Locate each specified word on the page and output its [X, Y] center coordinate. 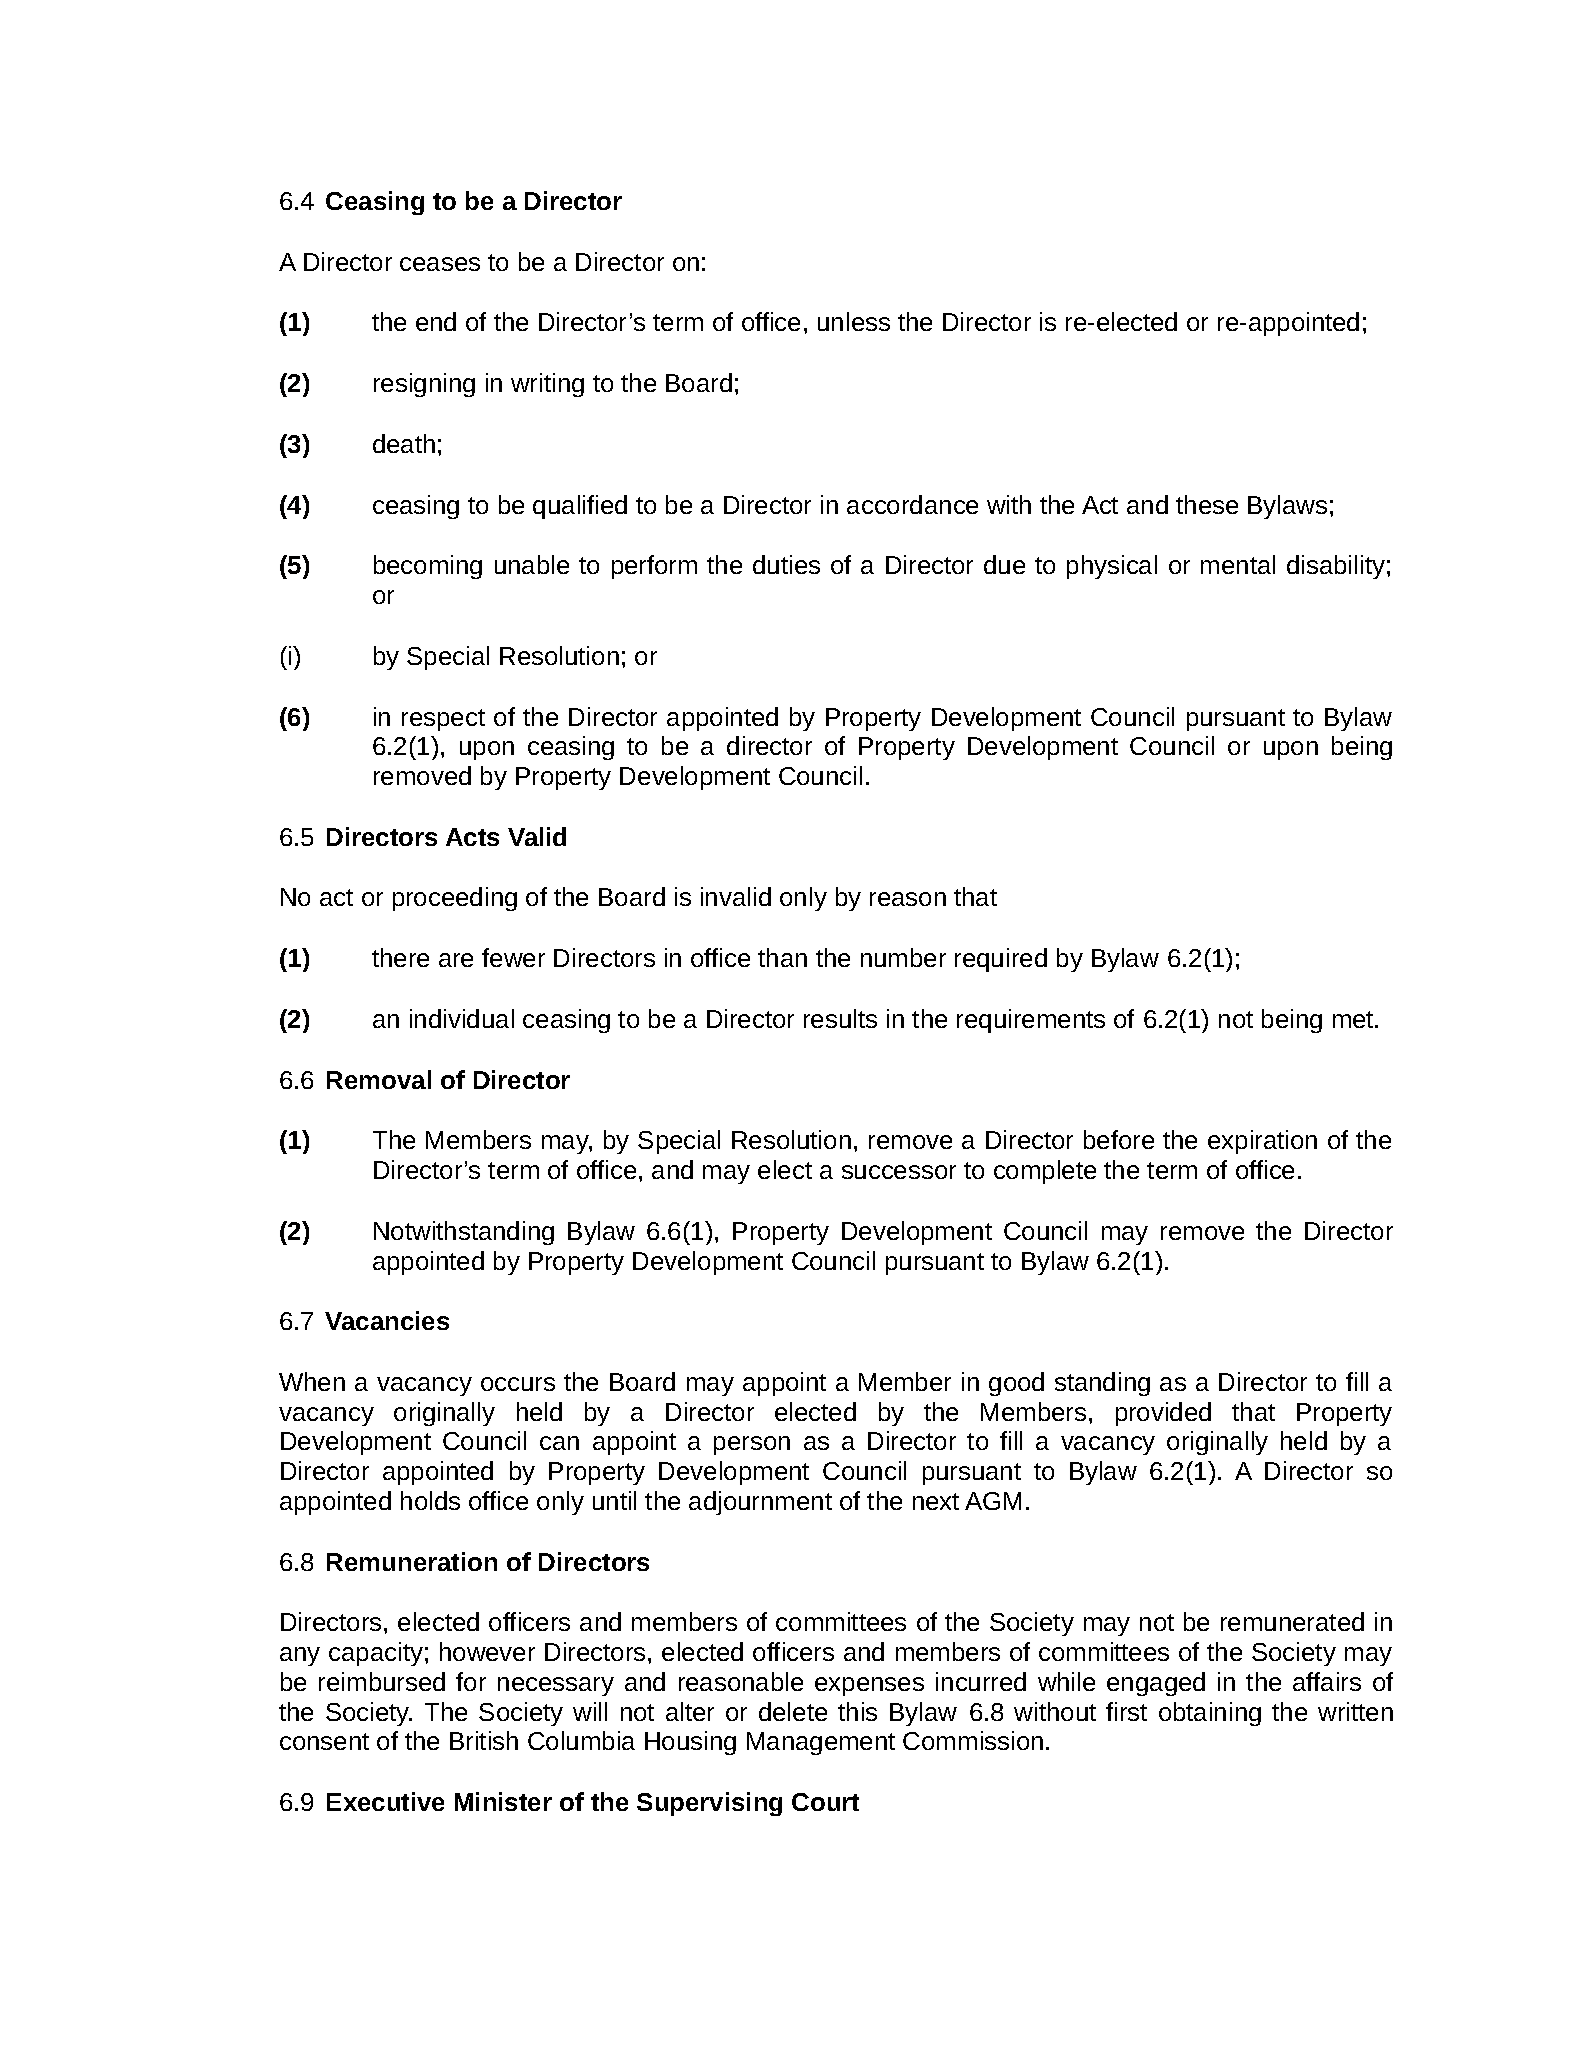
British [484, 1740]
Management [821, 1743]
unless [854, 321]
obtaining [1210, 1714]
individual [462, 1018]
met [1354, 1019]
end [436, 321]
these [1207, 504]
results [840, 1018]
